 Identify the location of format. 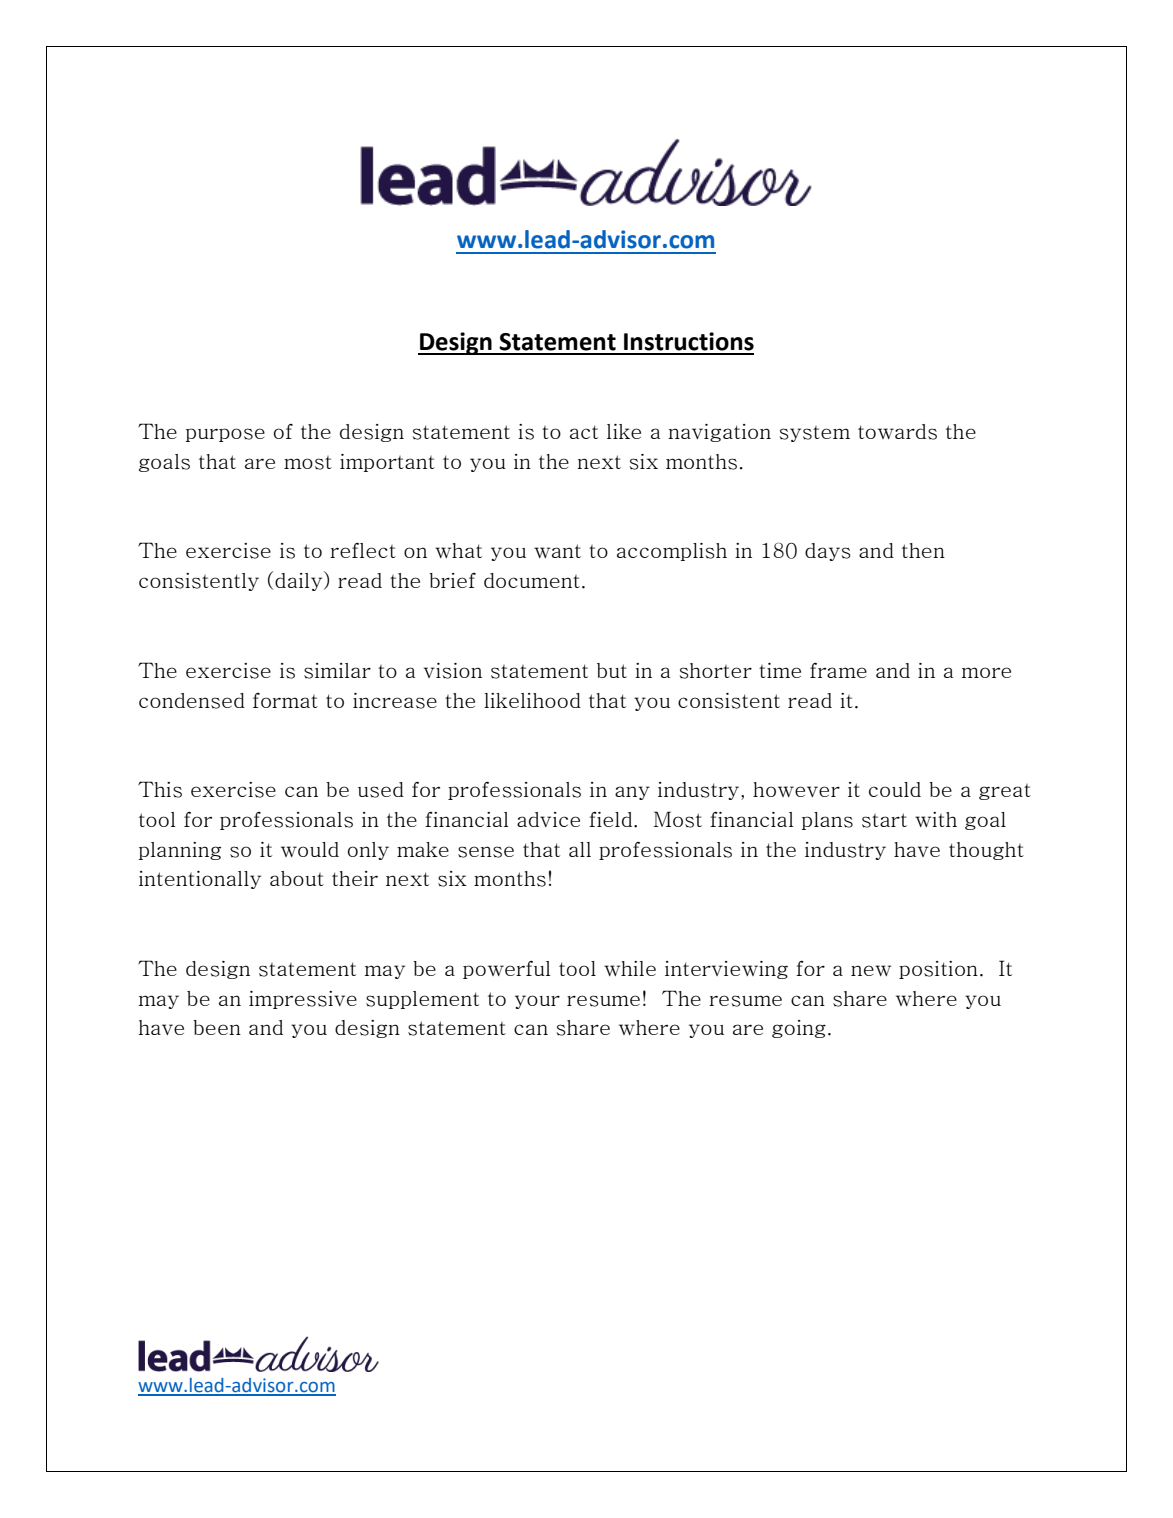
(285, 700).
